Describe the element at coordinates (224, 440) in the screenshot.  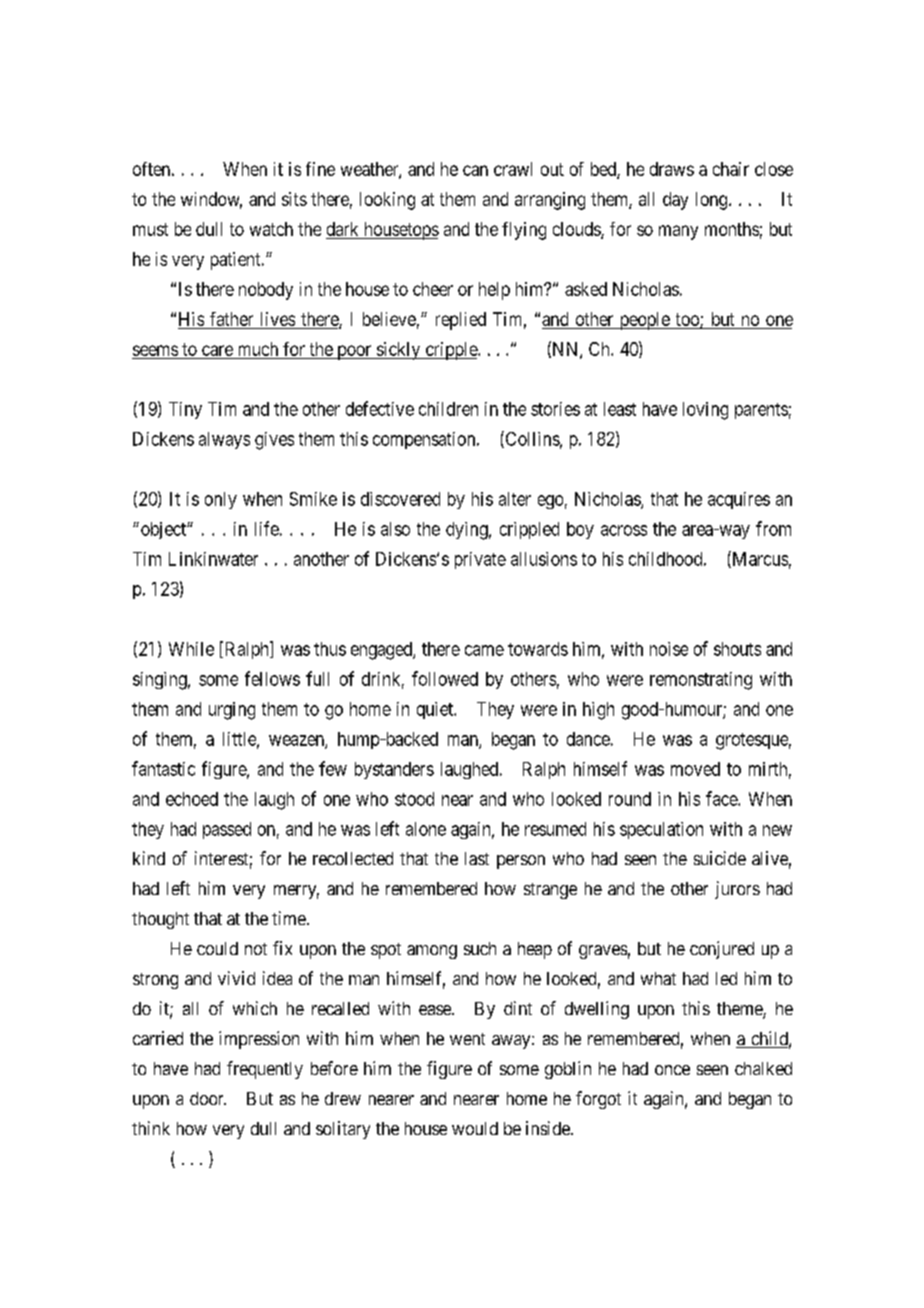
I see `always` at that location.
